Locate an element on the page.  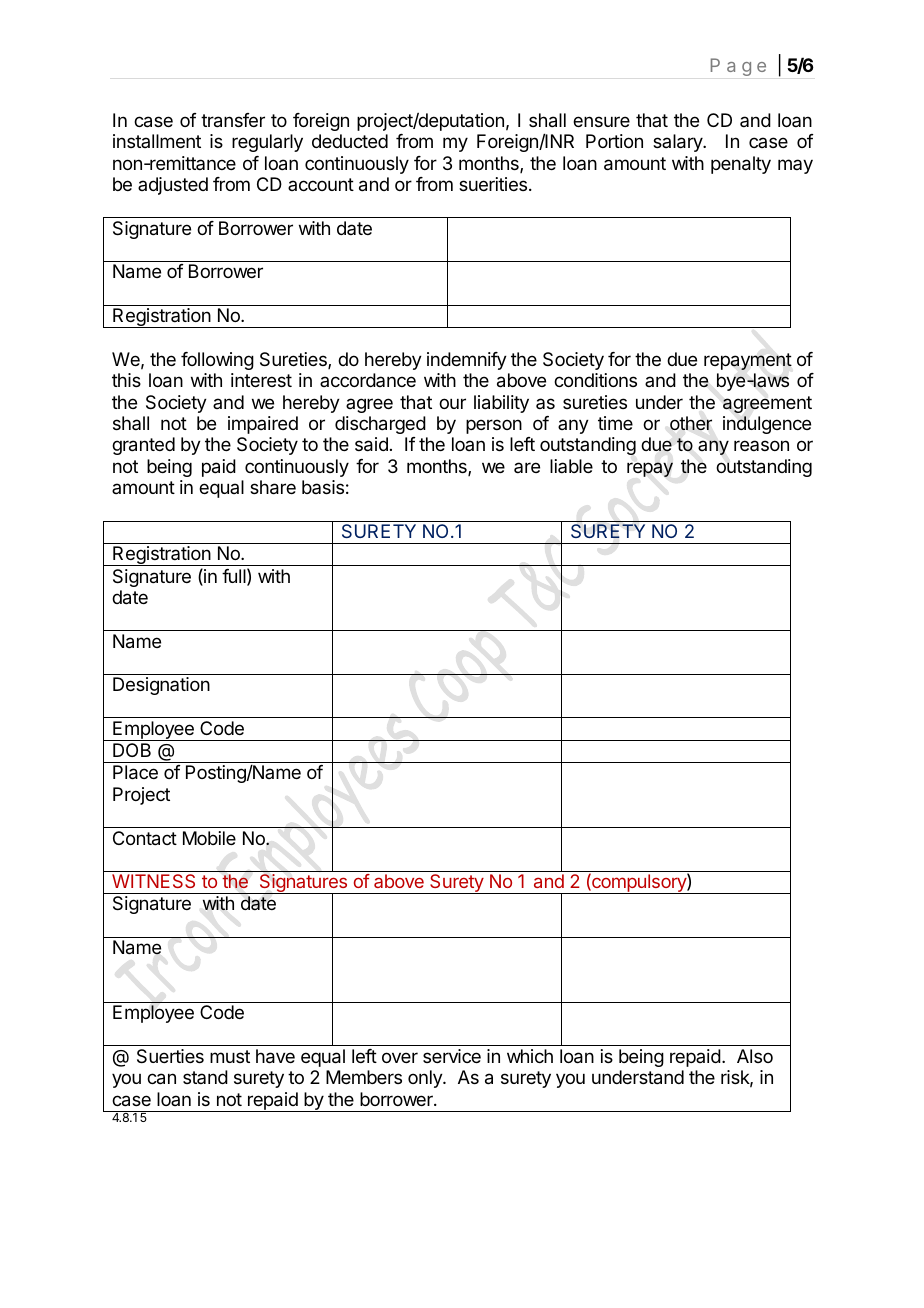
deducted is located at coordinates (350, 141).
